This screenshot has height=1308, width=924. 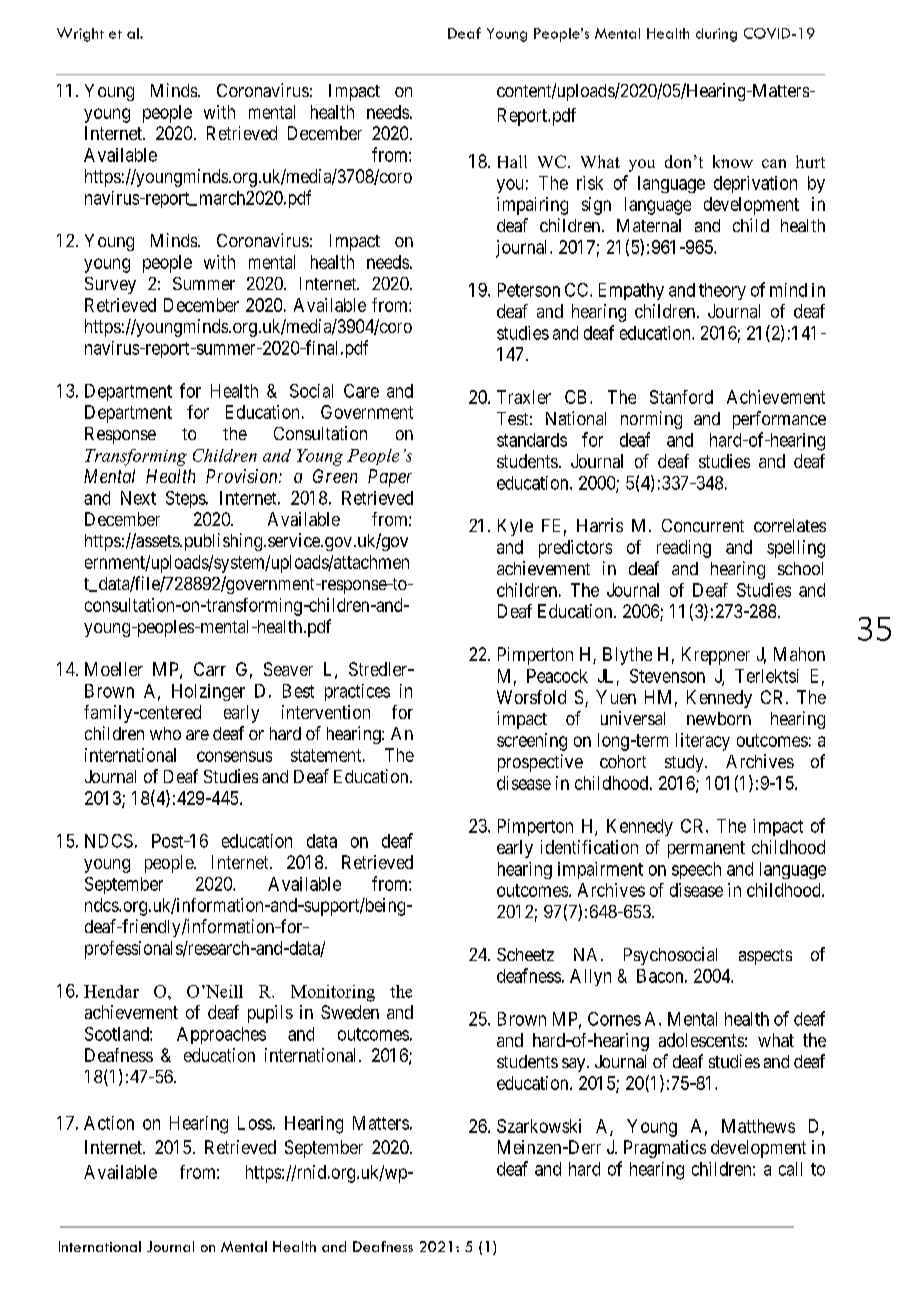 What do you see at coordinates (539, 1126) in the screenshot?
I see `Szarkowski` at bounding box center [539, 1126].
